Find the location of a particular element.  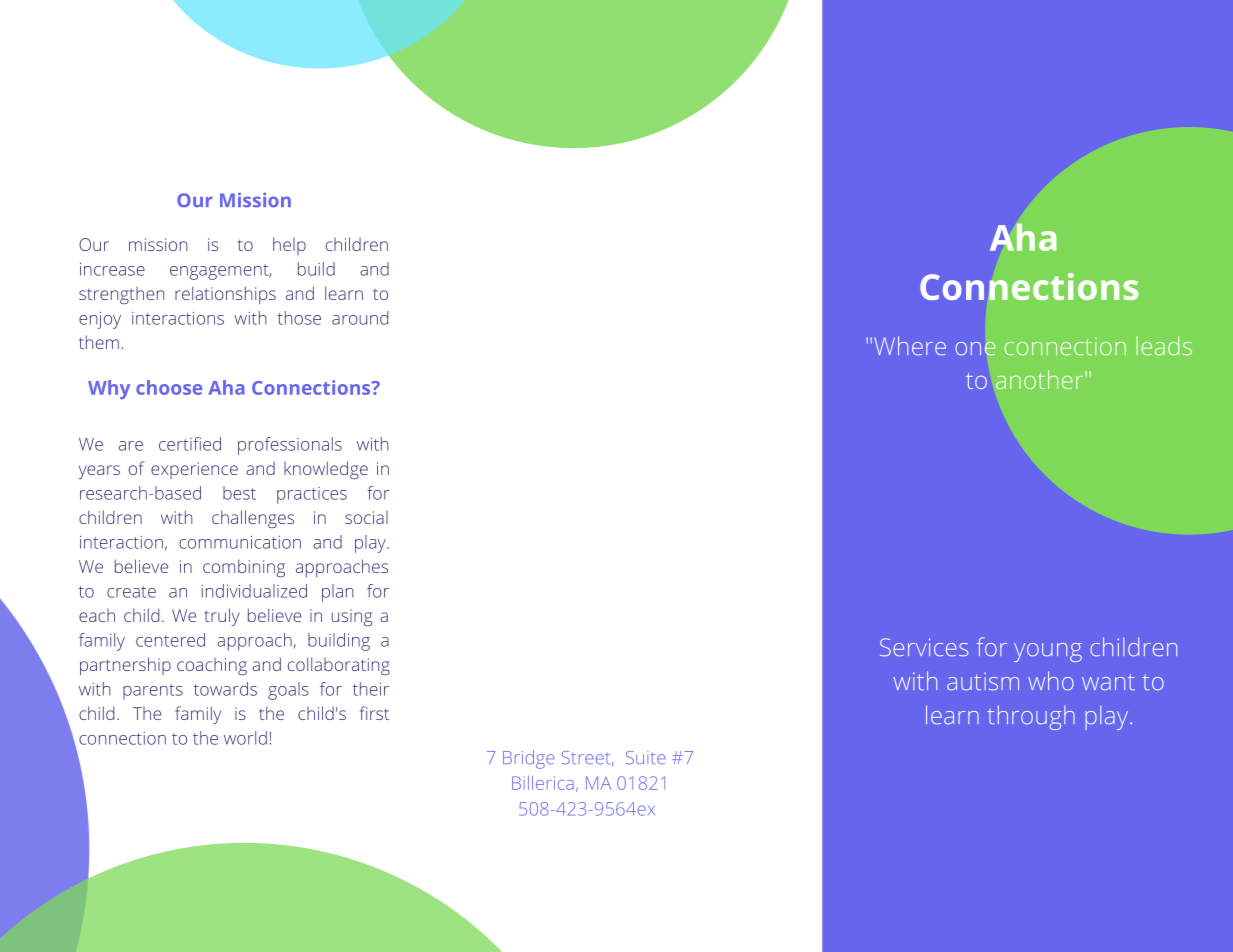

Suite is located at coordinates (645, 757).
